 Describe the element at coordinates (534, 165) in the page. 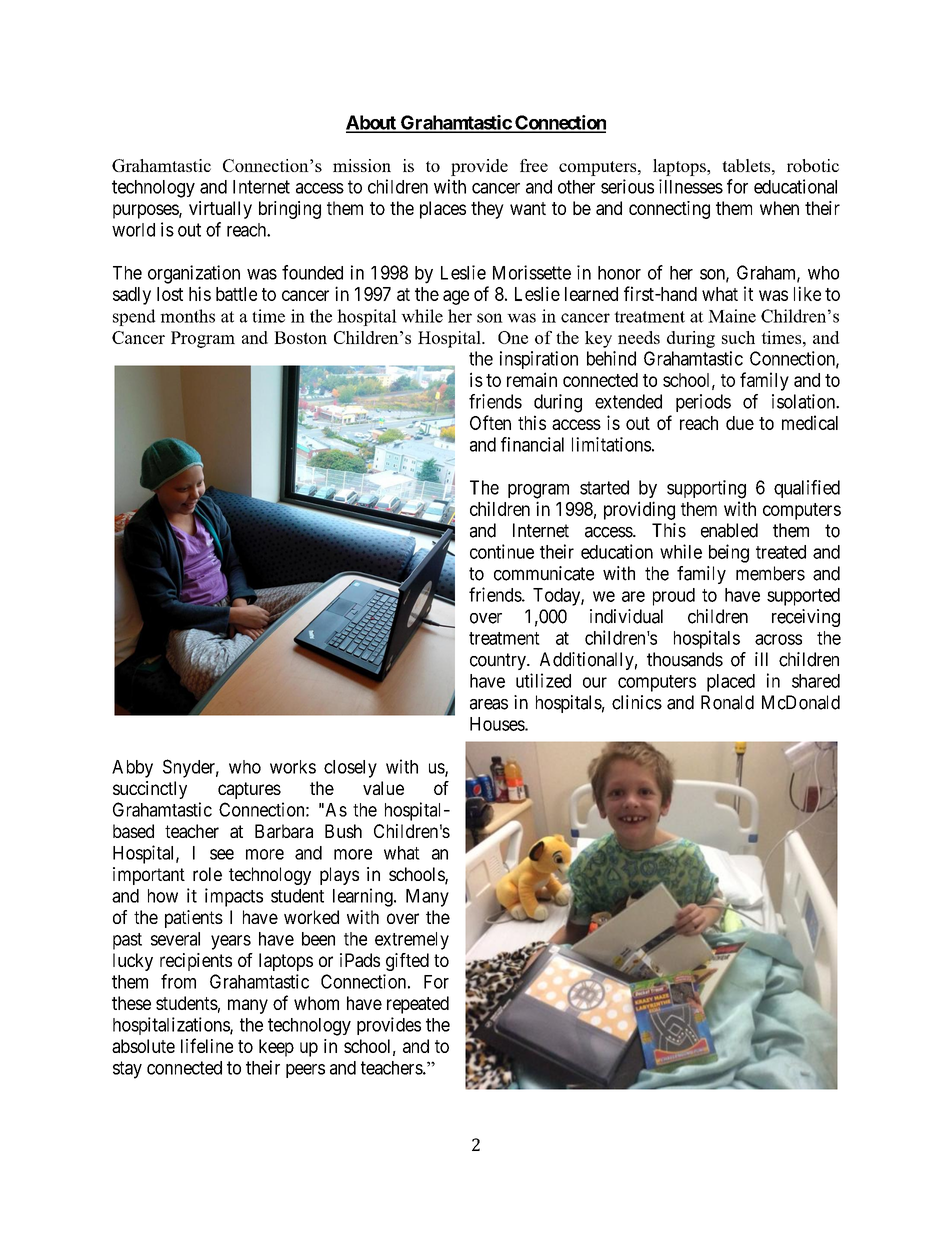

I see `free` at that location.
